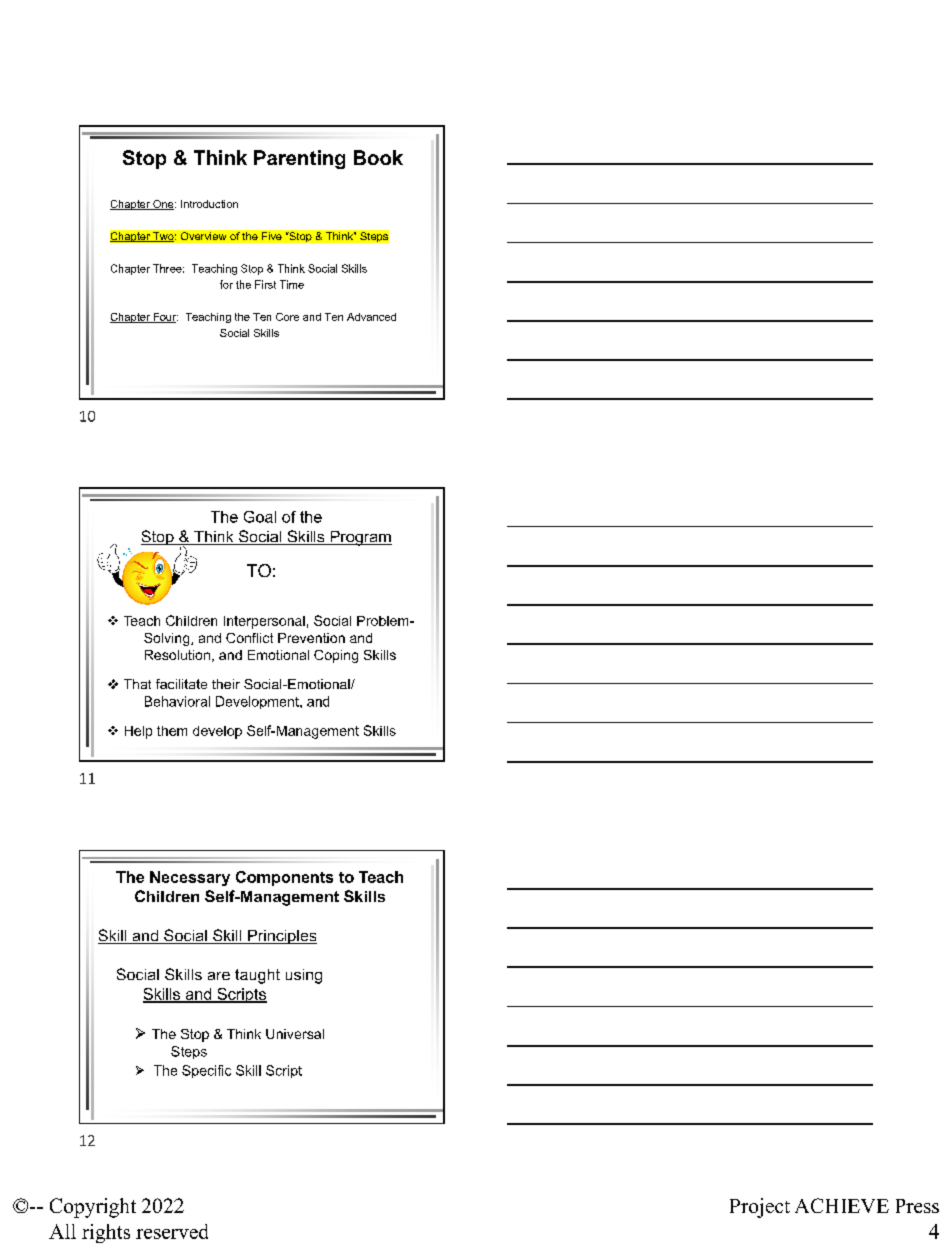 This document has height=1250, width=952. I want to click on Advanced, so click(371, 317).
